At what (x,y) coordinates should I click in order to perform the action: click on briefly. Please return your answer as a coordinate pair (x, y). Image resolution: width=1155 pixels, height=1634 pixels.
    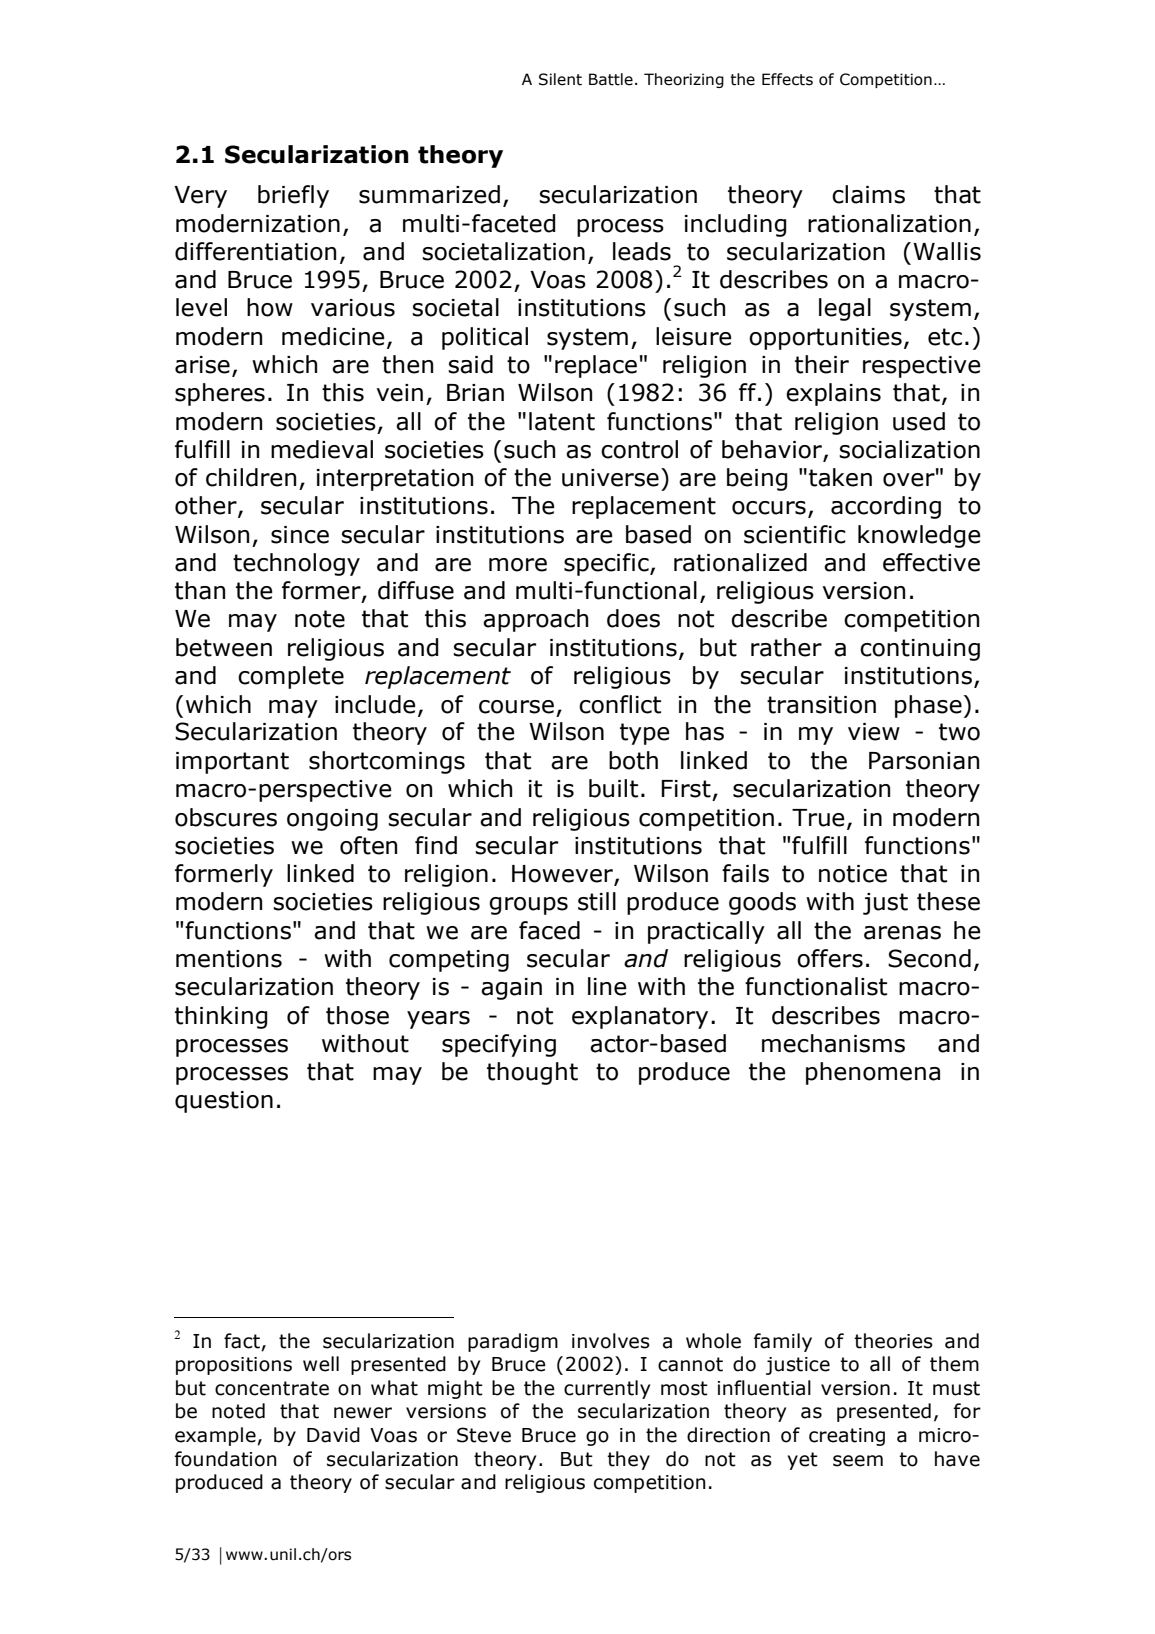
    Looking at the image, I should click on (293, 196).
